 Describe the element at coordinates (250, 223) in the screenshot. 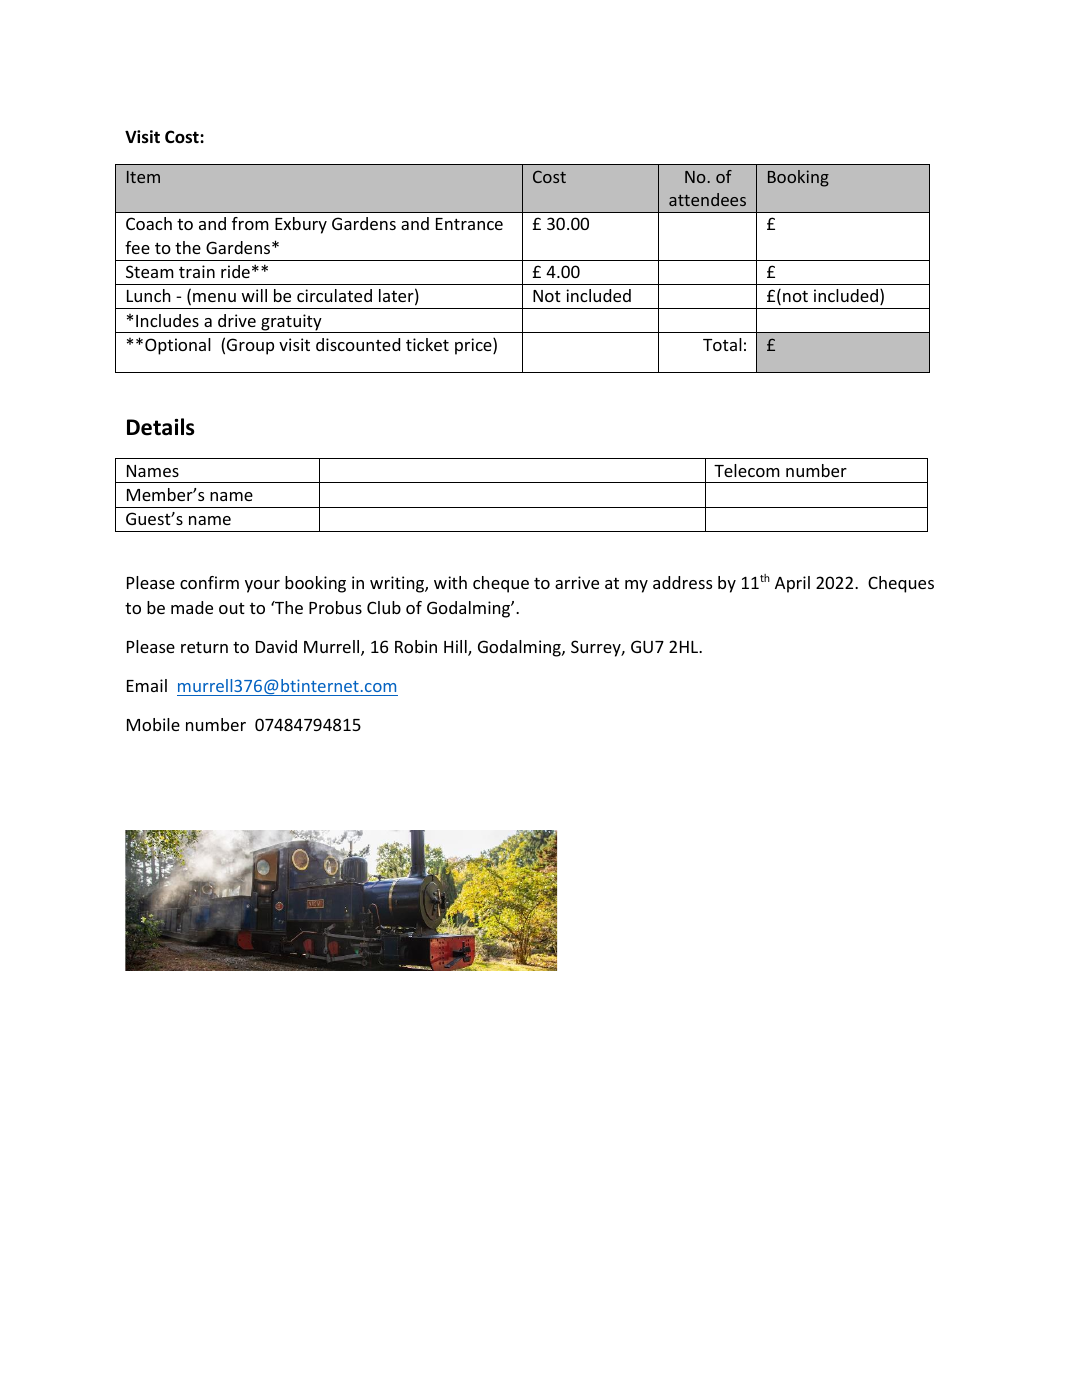

I see `from` at that location.
